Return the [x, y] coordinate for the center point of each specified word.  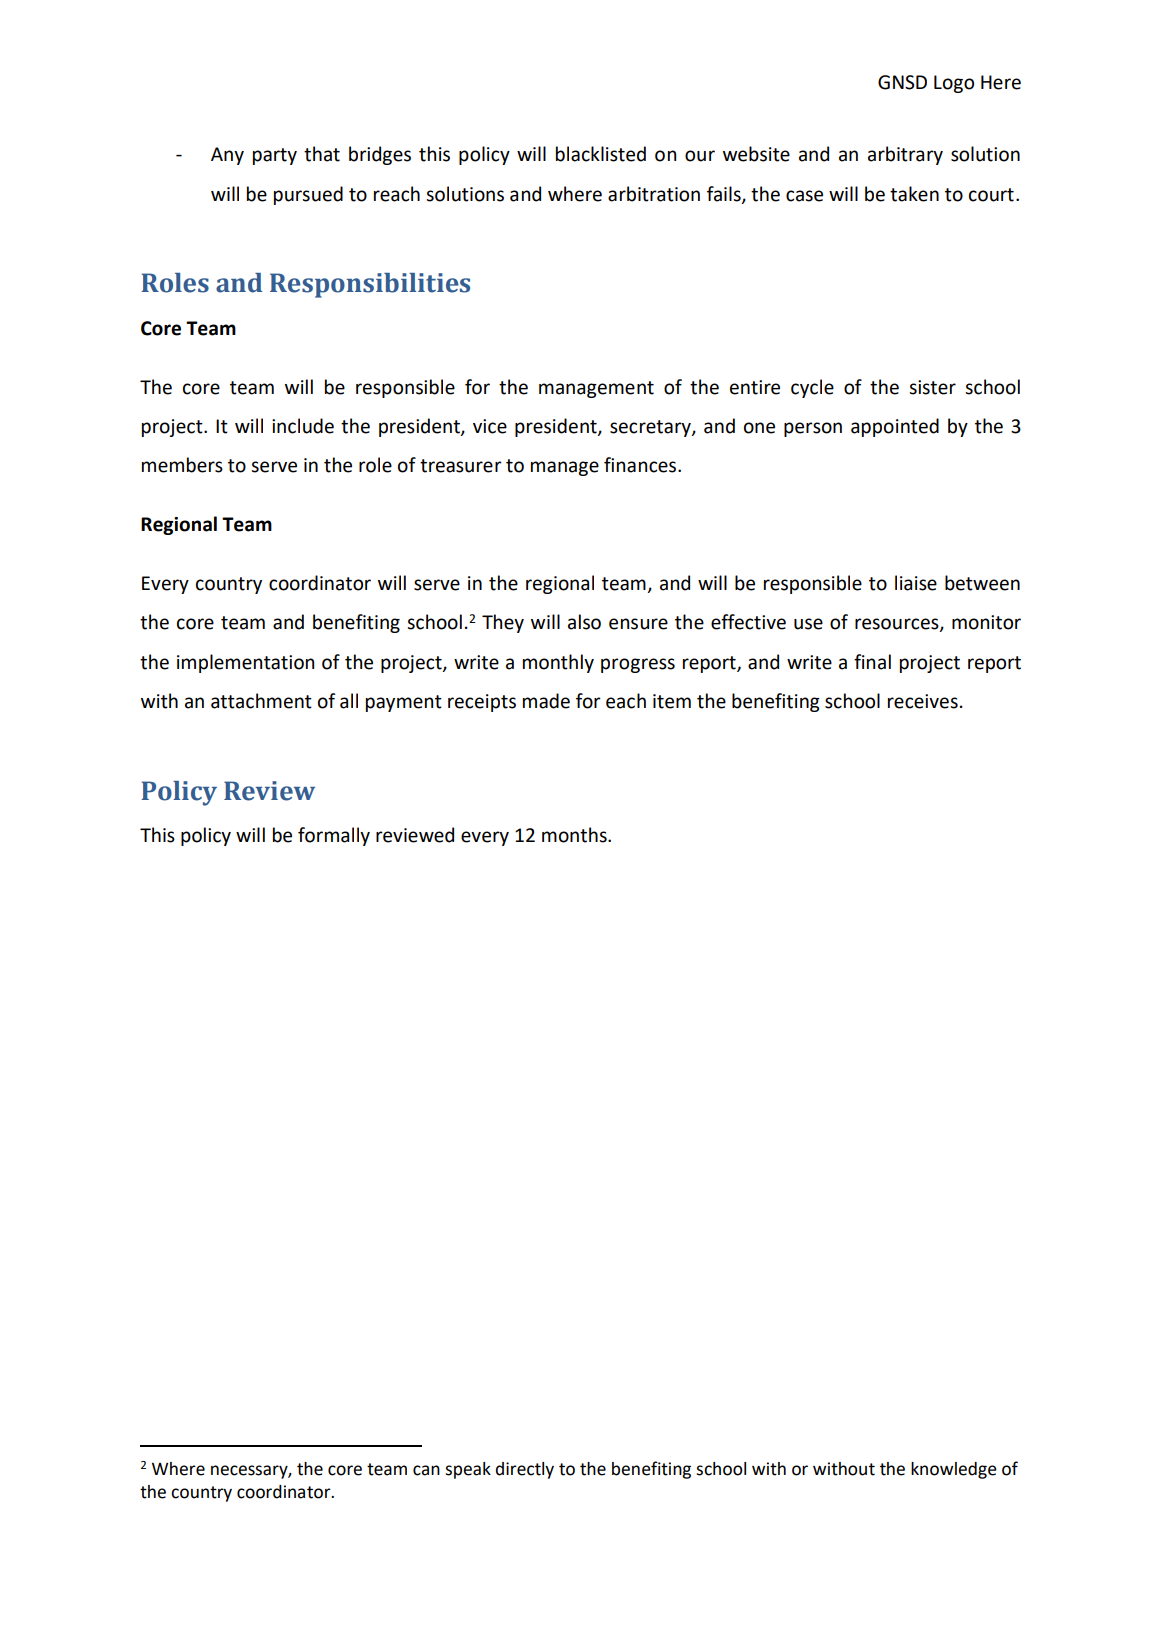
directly [525, 1470]
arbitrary [905, 155]
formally [334, 836]
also [584, 622]
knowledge [954, 1470]
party [275, 156]
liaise [916, 583]
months [575, 835]
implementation [245, 663]
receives [923, 701]
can [426, 1470]
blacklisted [601, 154]
